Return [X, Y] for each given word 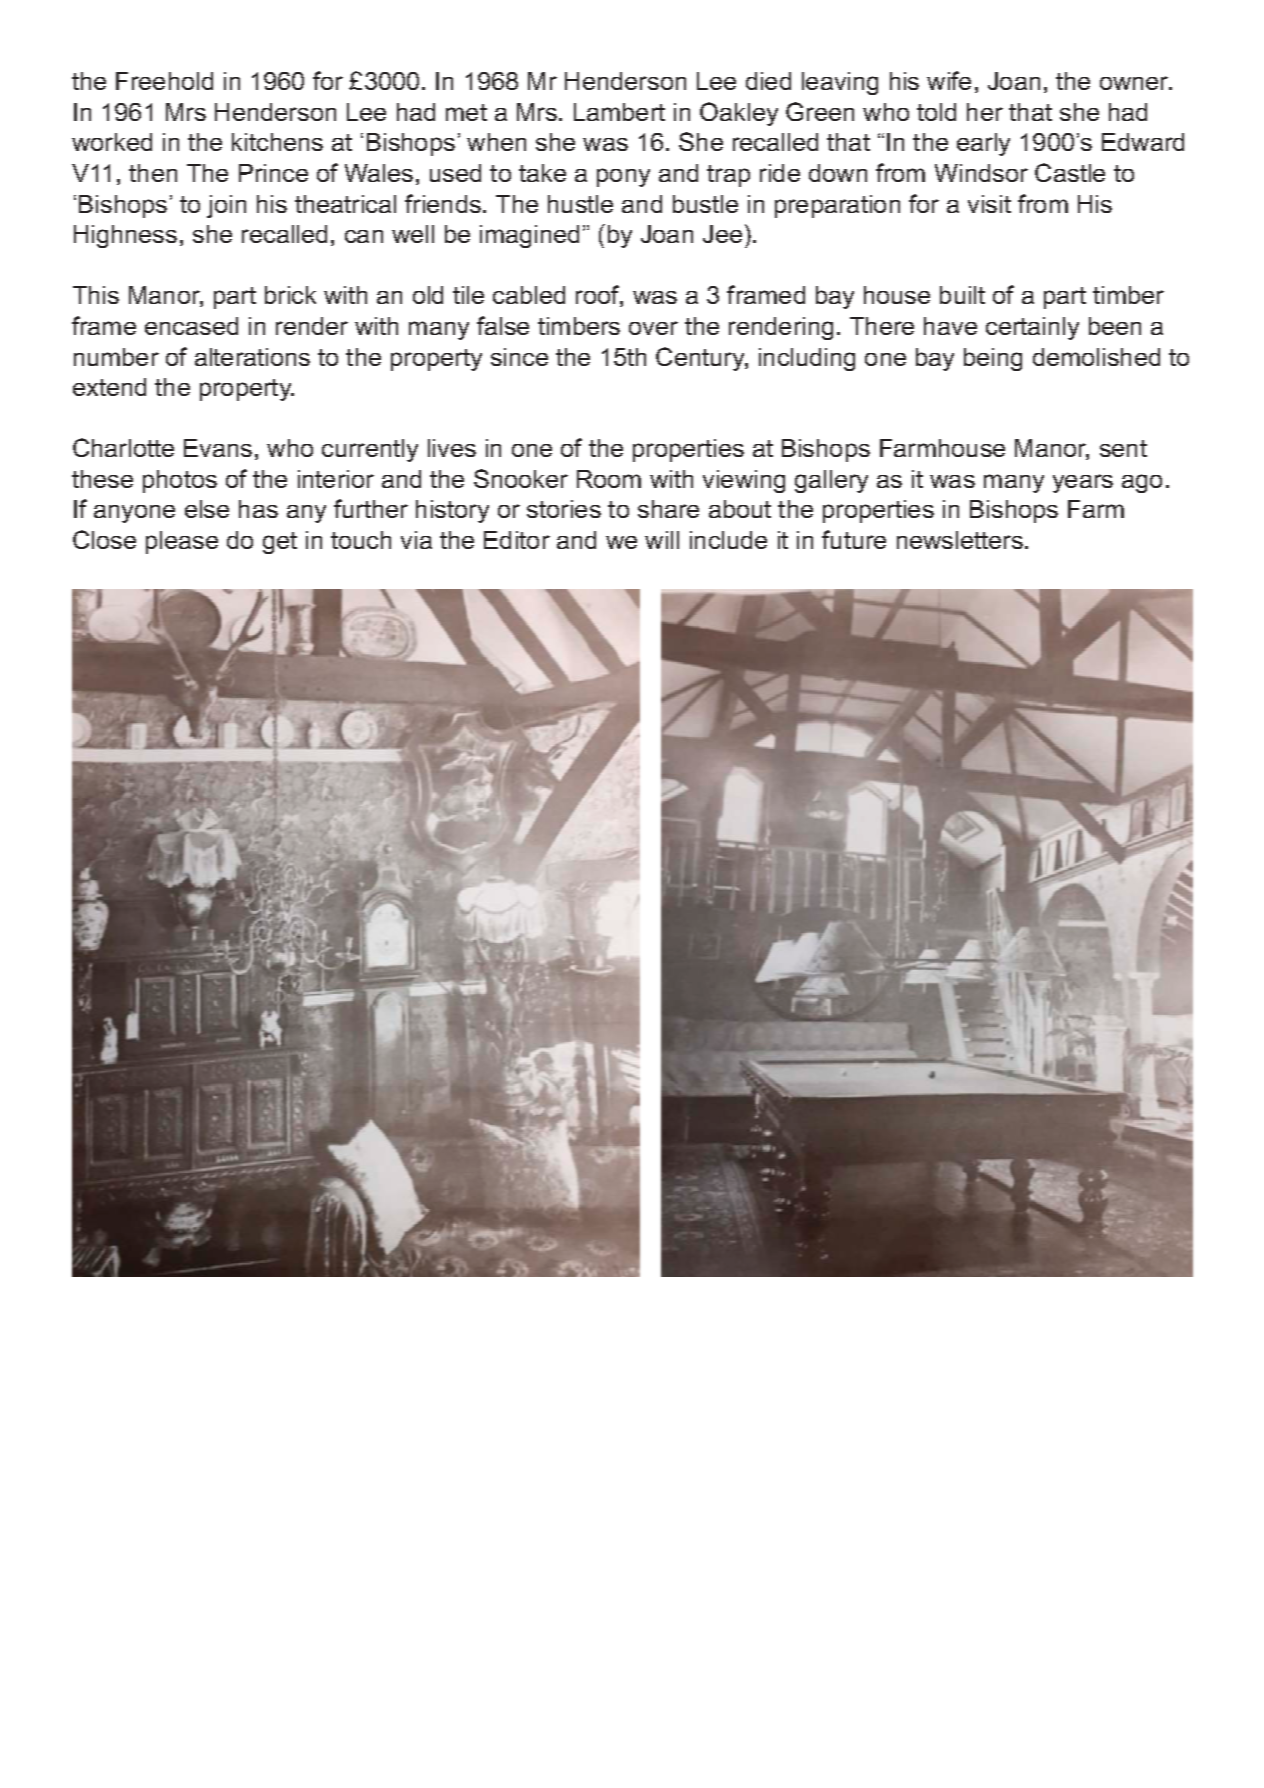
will [662, 540]
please [182, 542]
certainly [1032, 328]
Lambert [619, 112]
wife [949, 80]
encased [191, 326]
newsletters [960, 540]
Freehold [164, 81]
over [653, 328]
